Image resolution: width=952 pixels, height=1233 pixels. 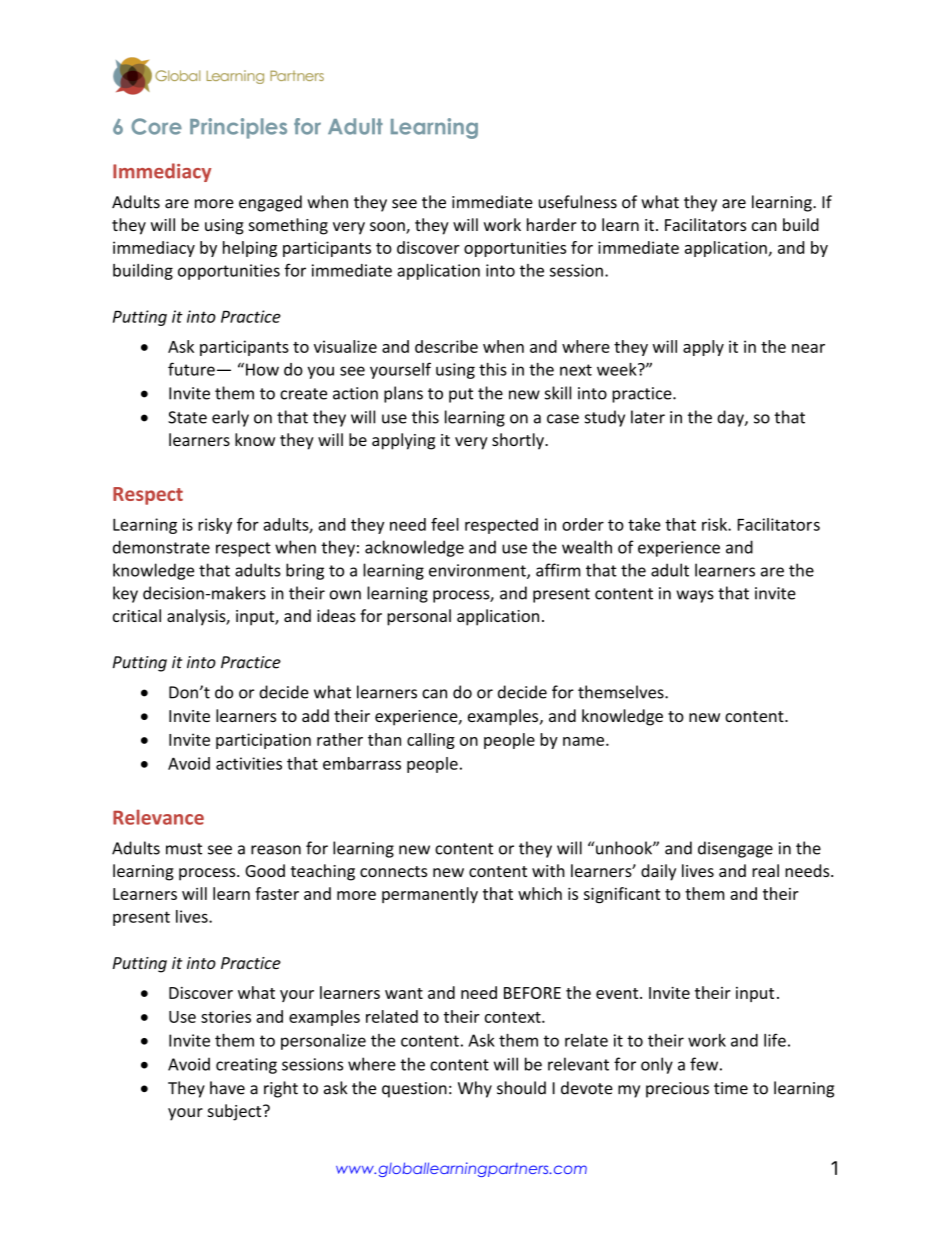 I want to click on participation, so click(x=263, y=741).
